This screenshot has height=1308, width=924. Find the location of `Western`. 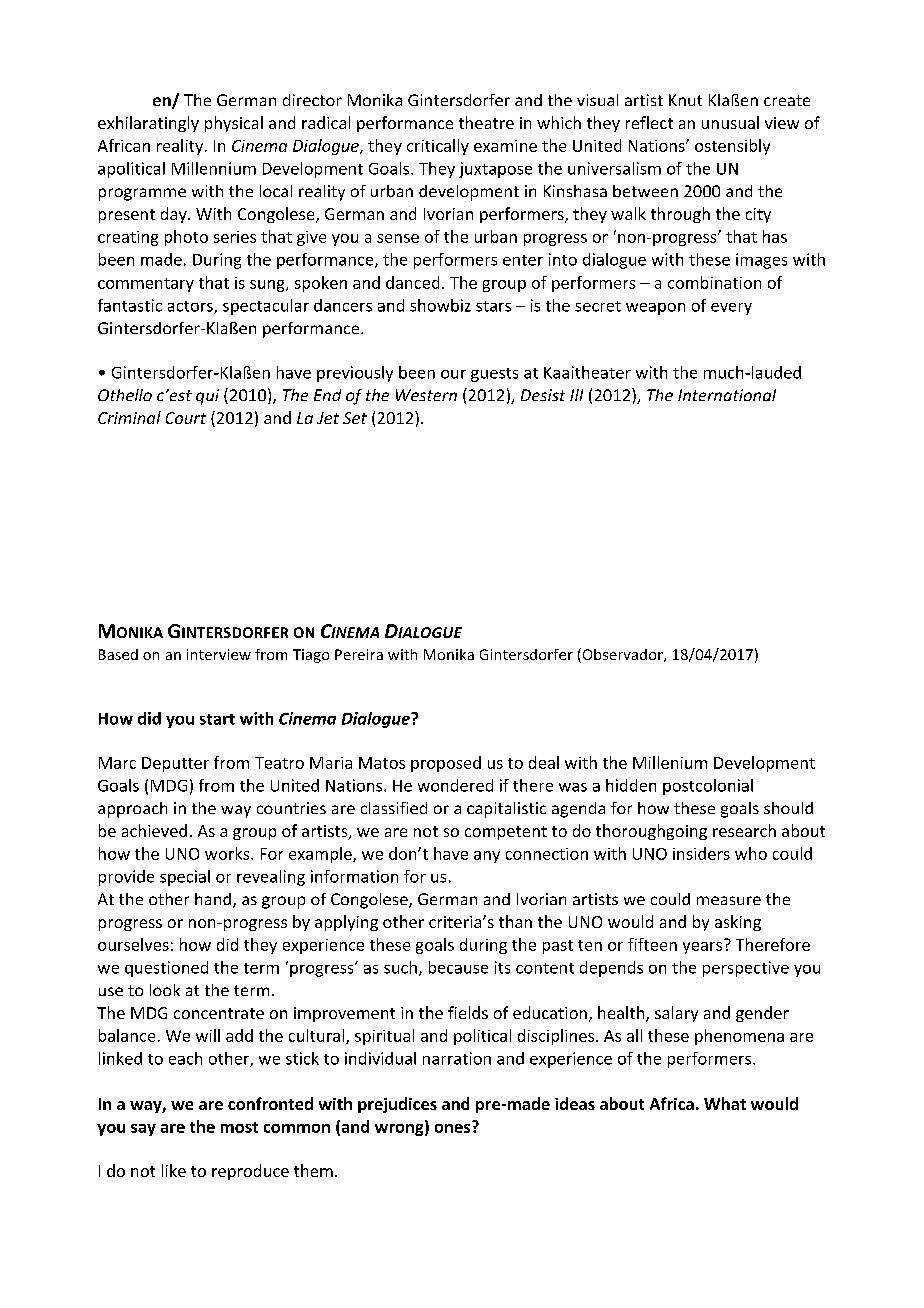

Western is located at coordinates (426, 395).
